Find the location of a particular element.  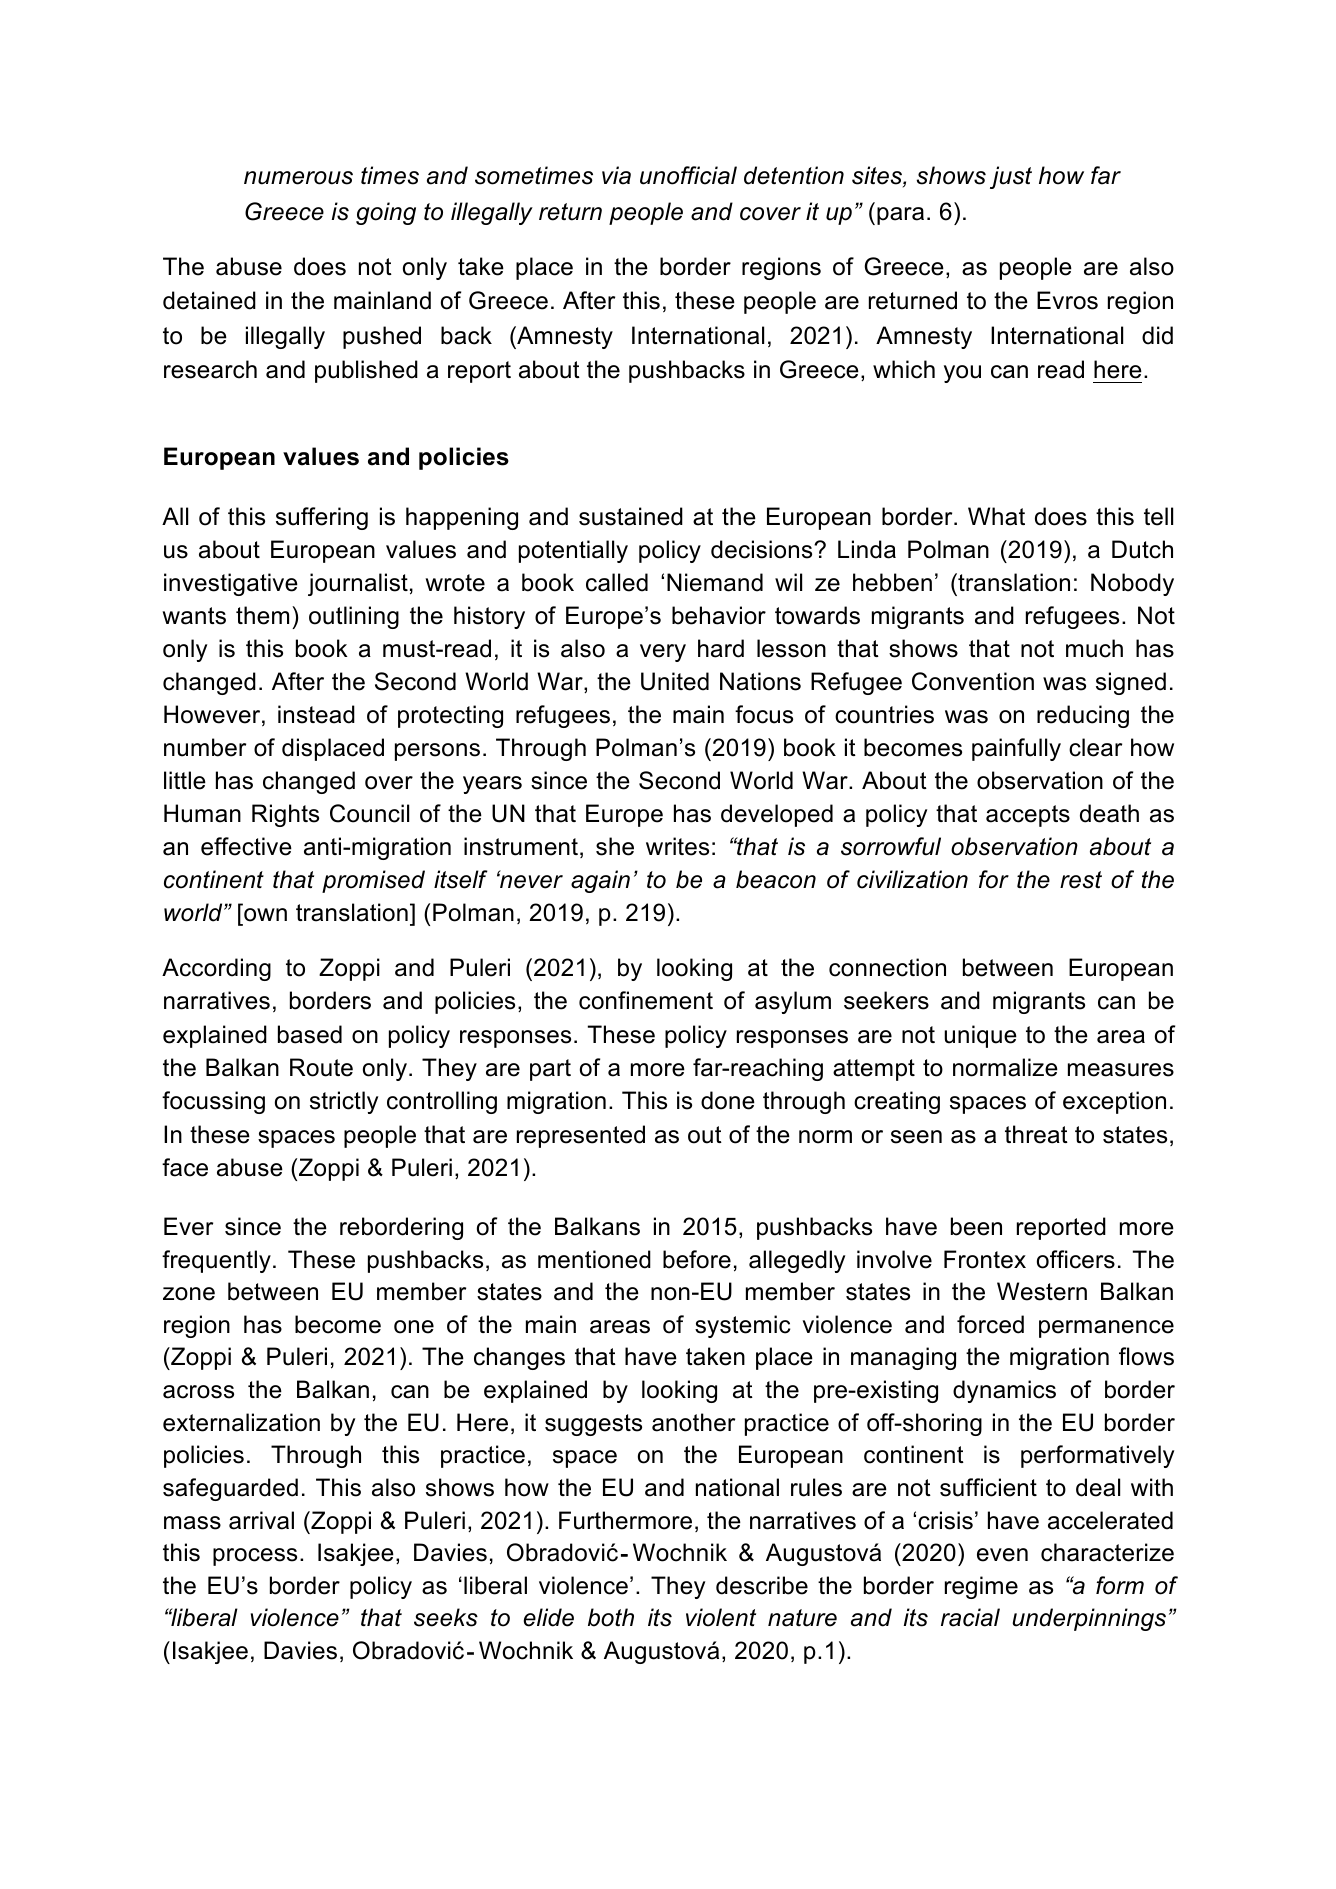

violent is located at coordinates (721, 1617).
